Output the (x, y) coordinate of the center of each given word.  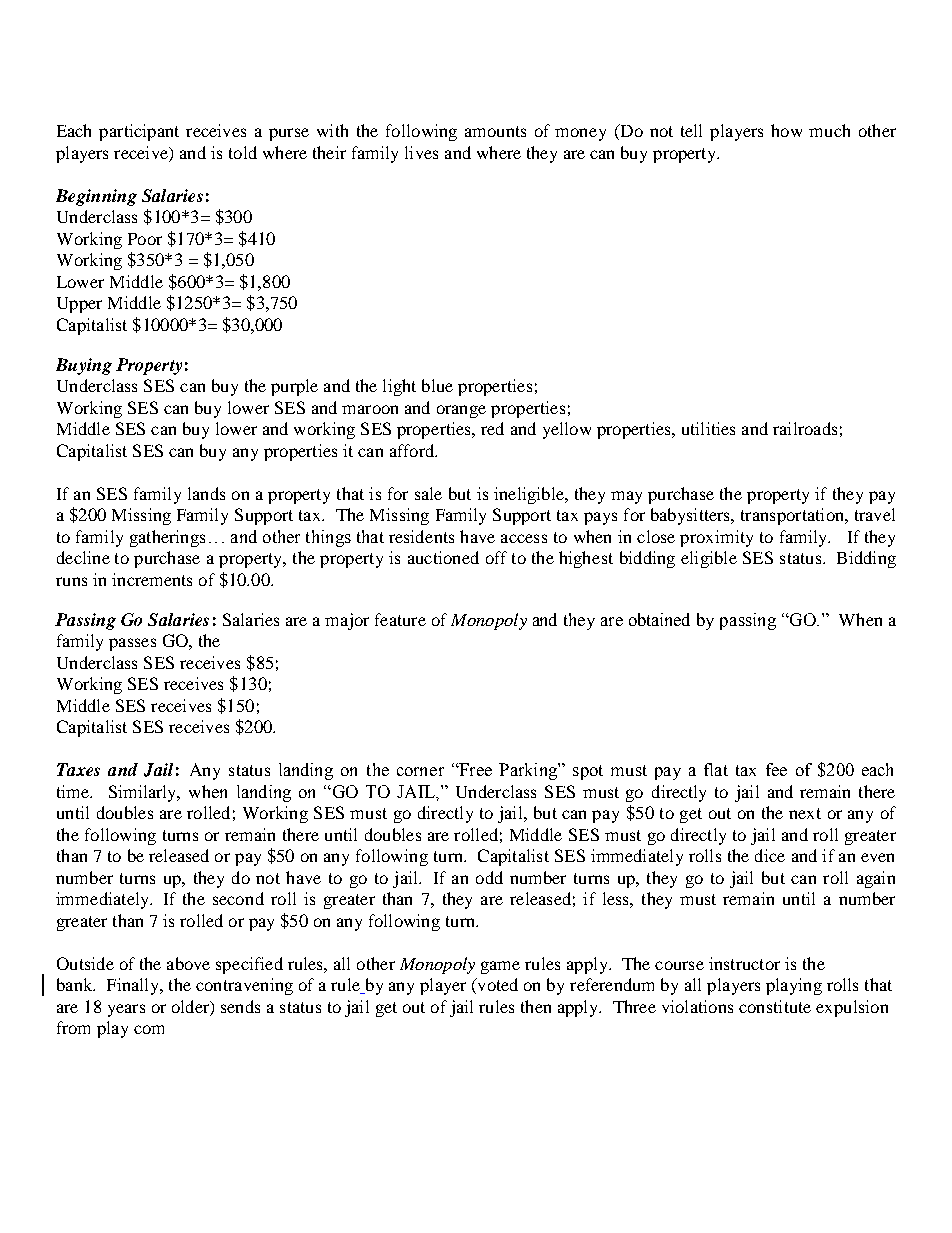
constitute (775, 1006)
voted (496, 986)
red (492, 428)
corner (420, 771)
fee (776, 769)
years (126, 1010)
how (786, 130)
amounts (495, 131)
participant (139, 132)
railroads (805, 428)
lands (206, 493)
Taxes (78, 769)
